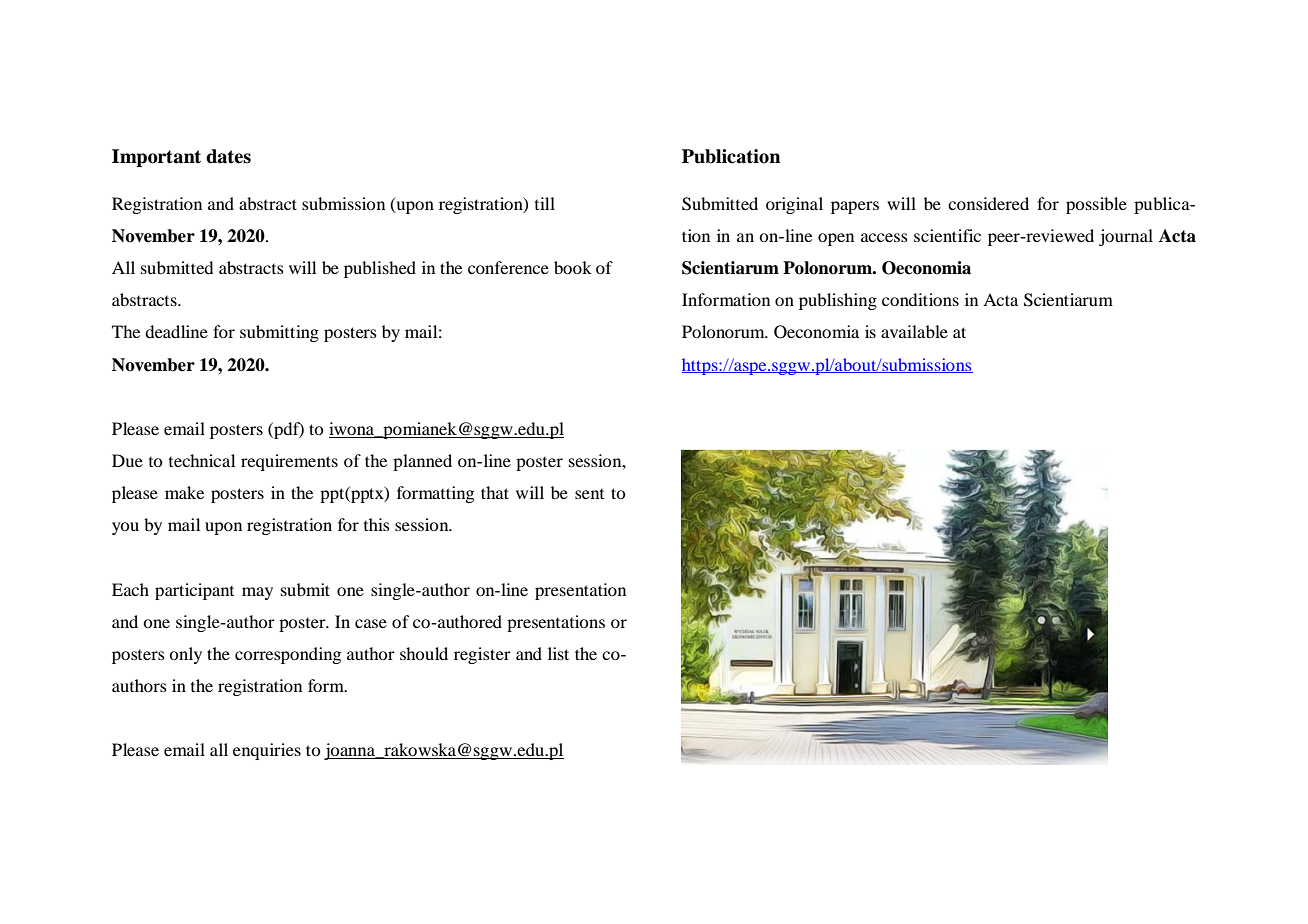 The image size is (1308, 924). Describe the element at coordinates (482, 655) in the screenshot. I see `register` at that location.
